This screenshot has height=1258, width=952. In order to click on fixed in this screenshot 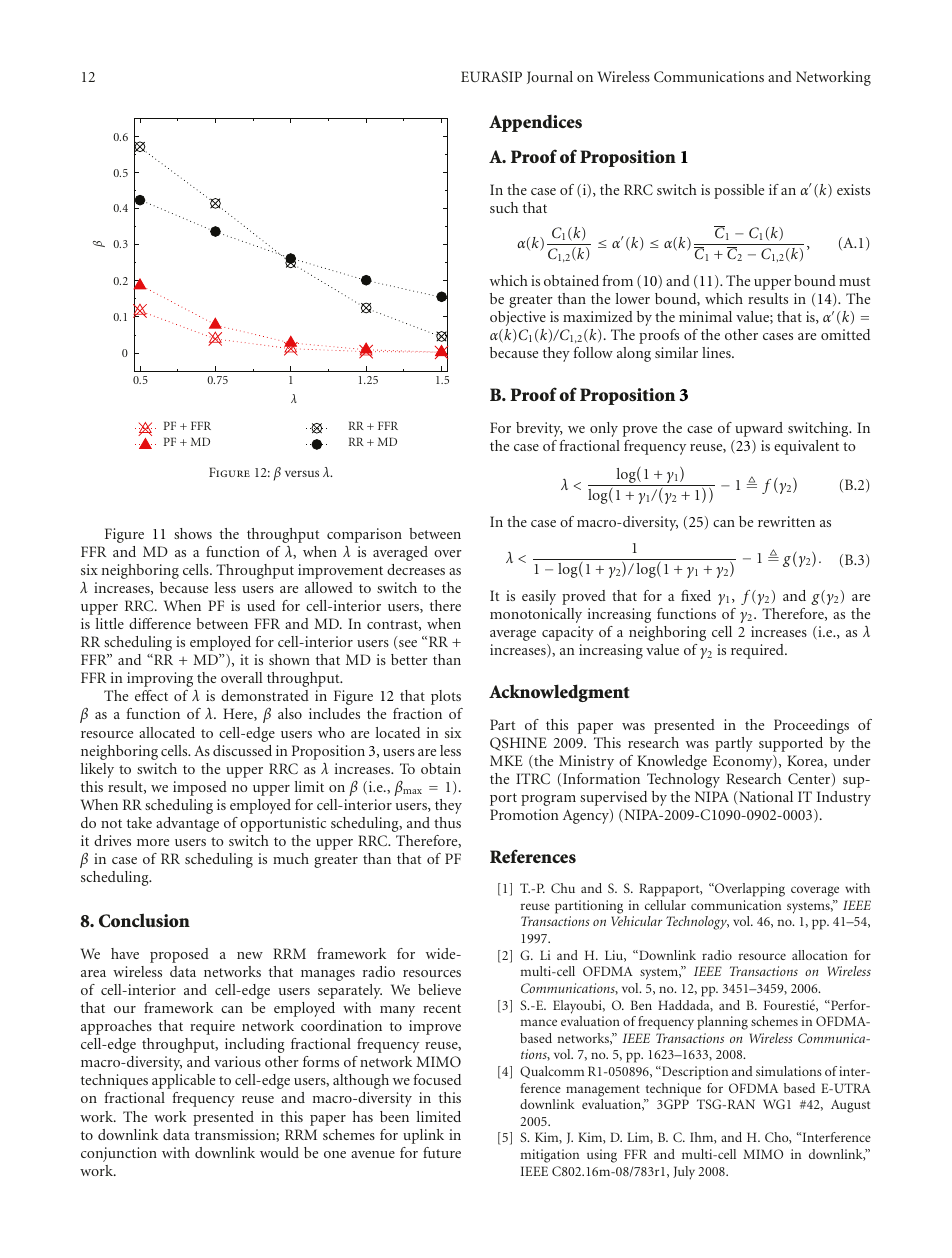, I will do `click(696, 595)`.
